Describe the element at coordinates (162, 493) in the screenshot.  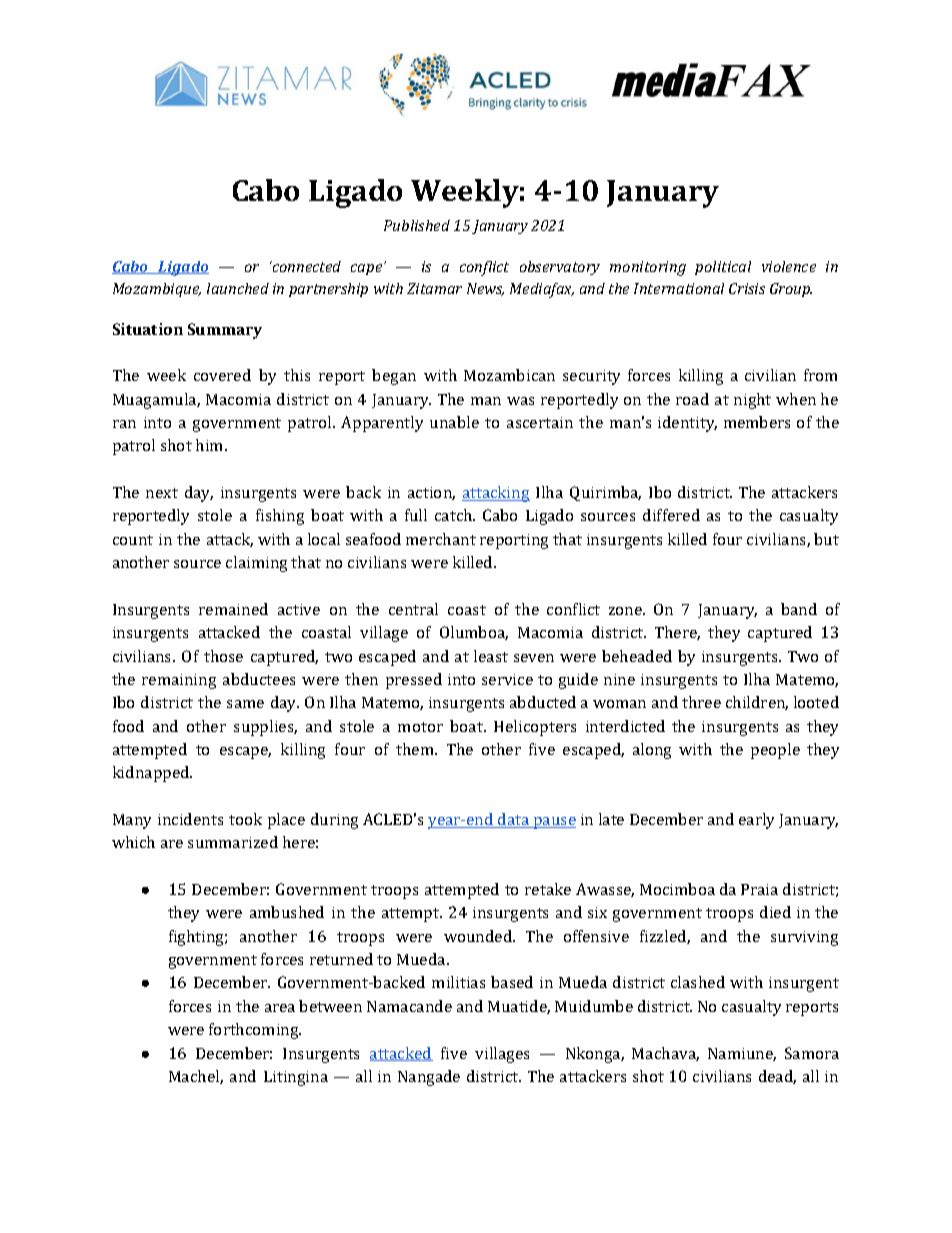
I see `next` at that location.
